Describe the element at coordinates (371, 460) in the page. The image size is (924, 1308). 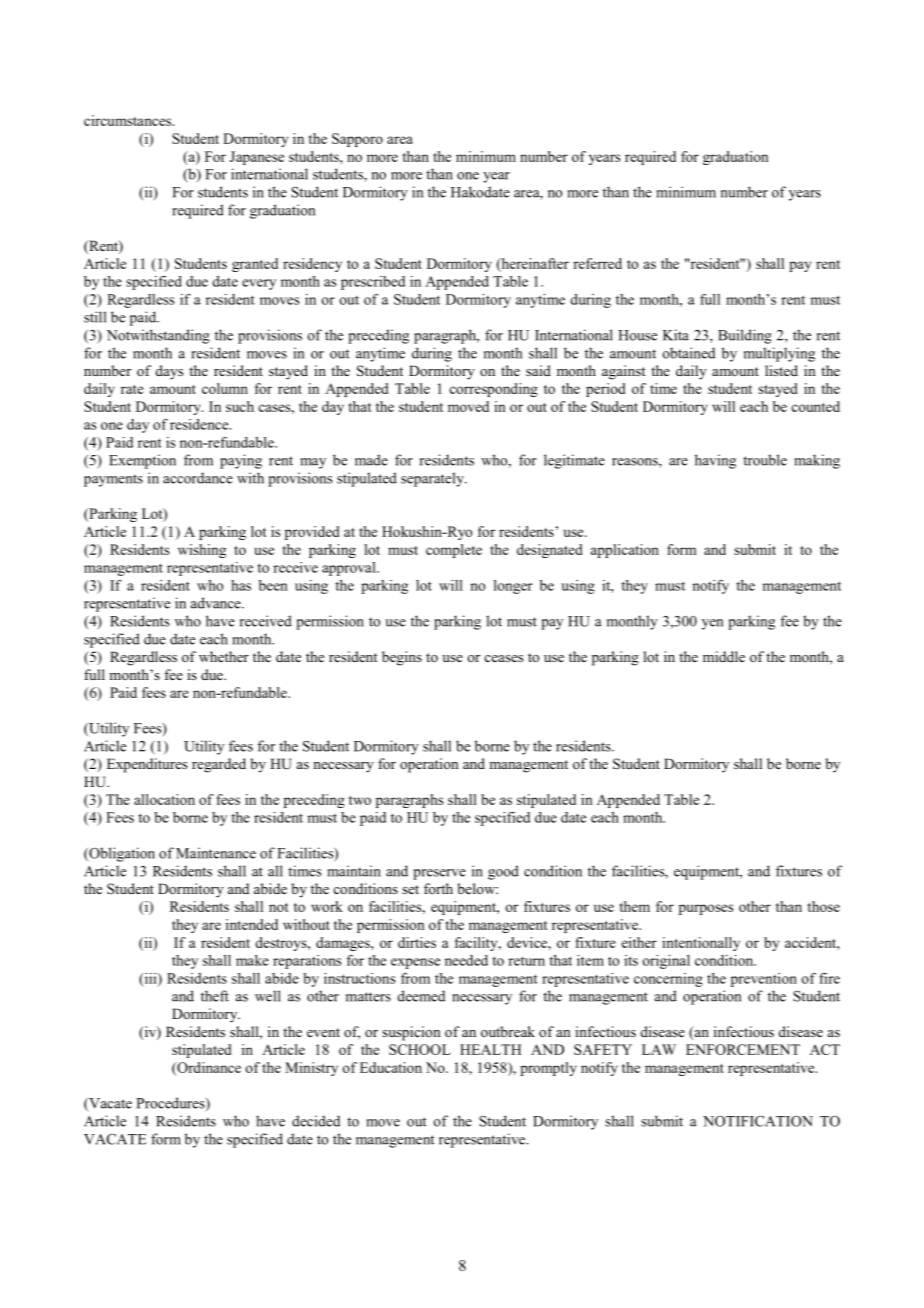
I see `made` at that location.
